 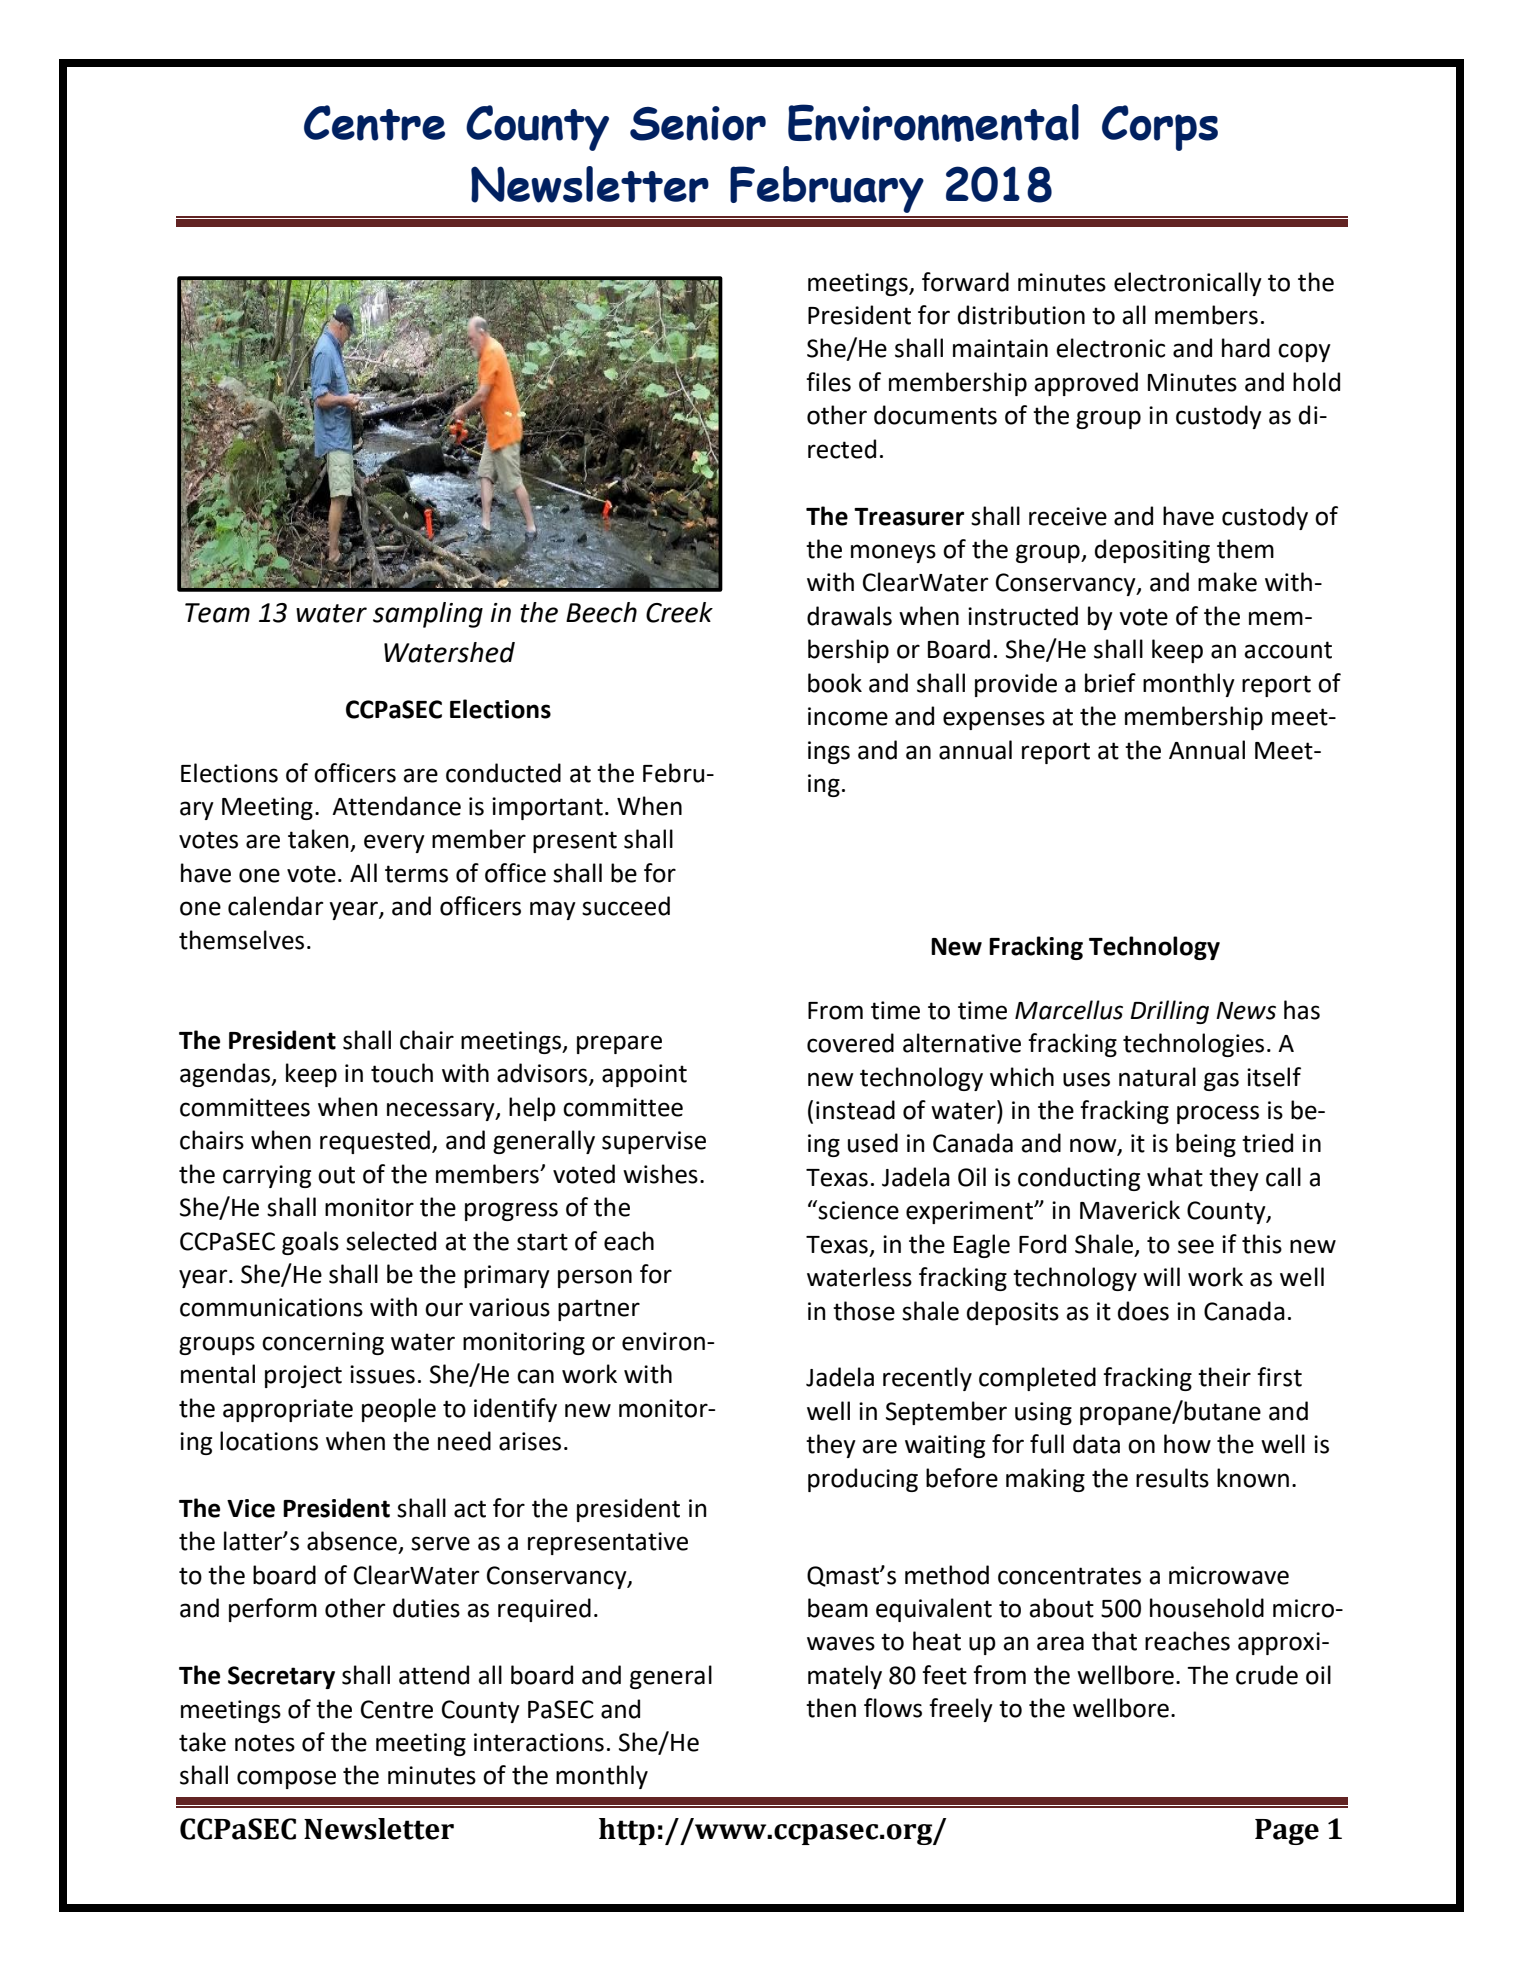 I want to click on then, so click(x=831, y=1708).
